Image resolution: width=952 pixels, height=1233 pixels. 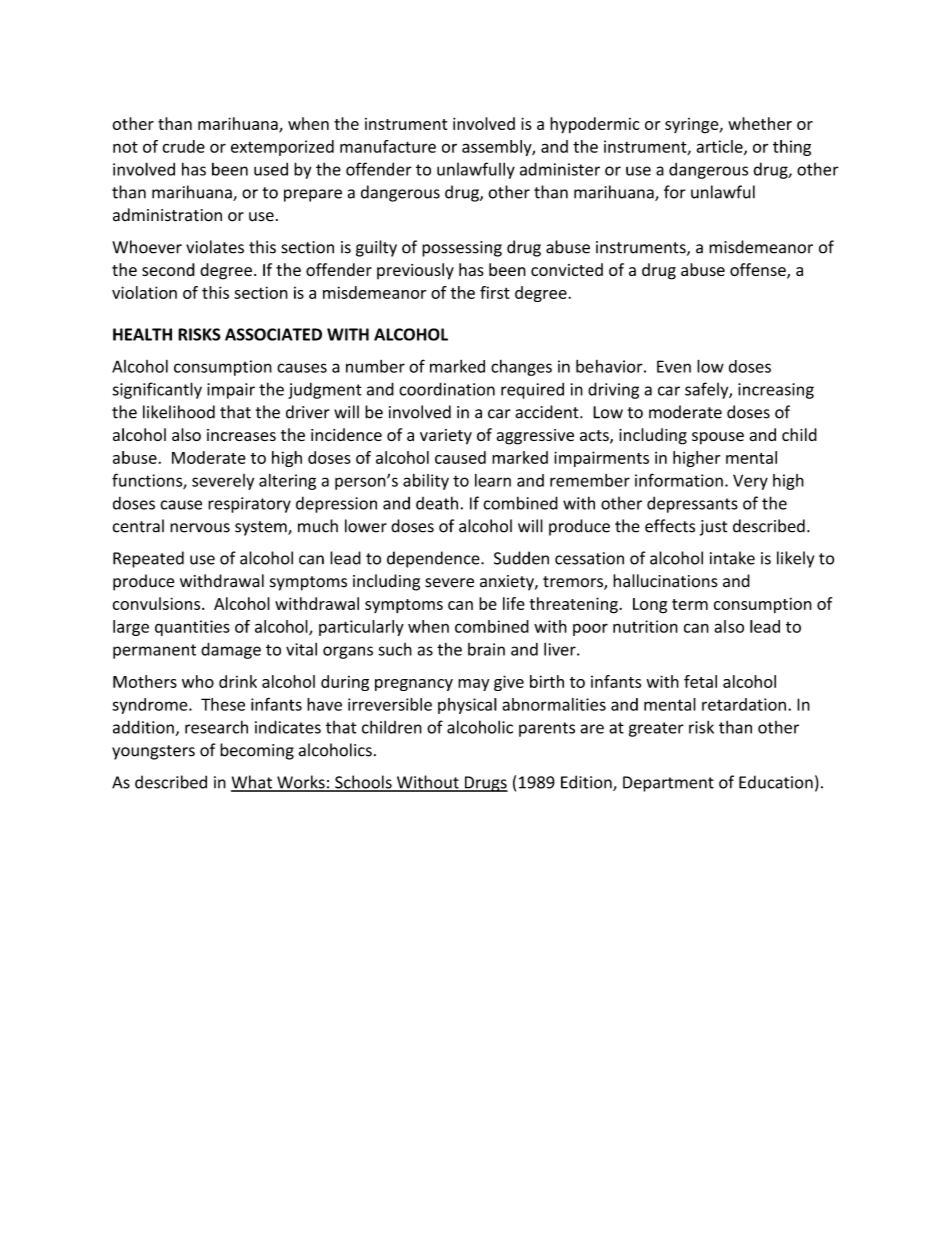 I want to click on spouse, so click(x=718, y=438).
